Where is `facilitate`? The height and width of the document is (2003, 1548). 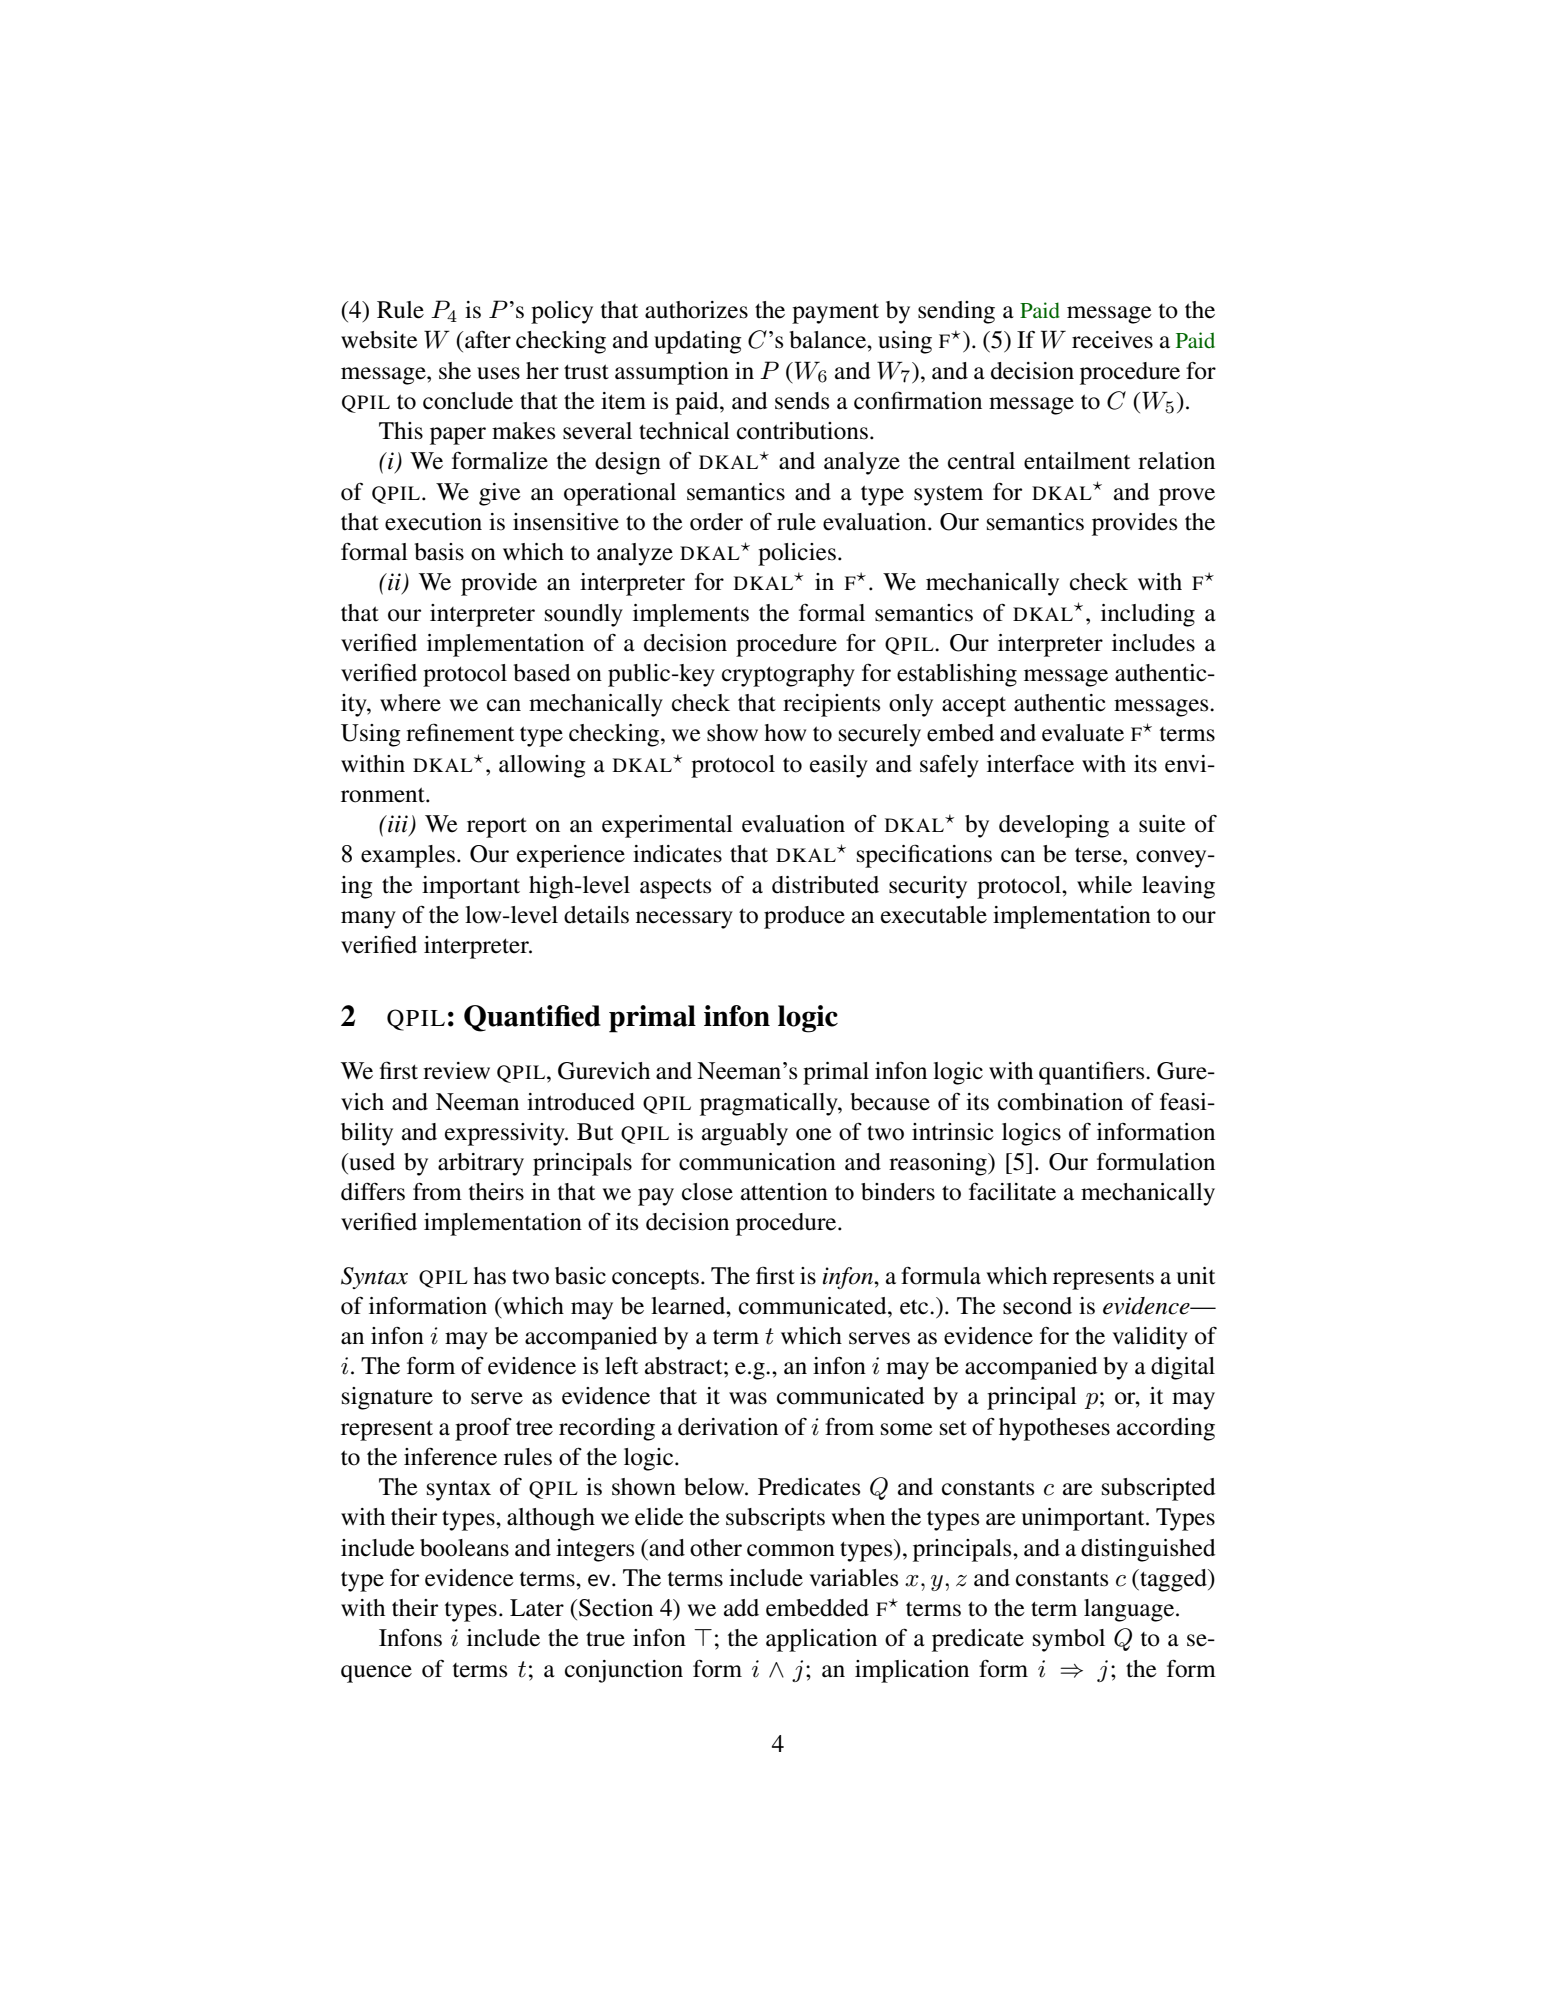
facilitate is located at coordinates (1012, 1191).
